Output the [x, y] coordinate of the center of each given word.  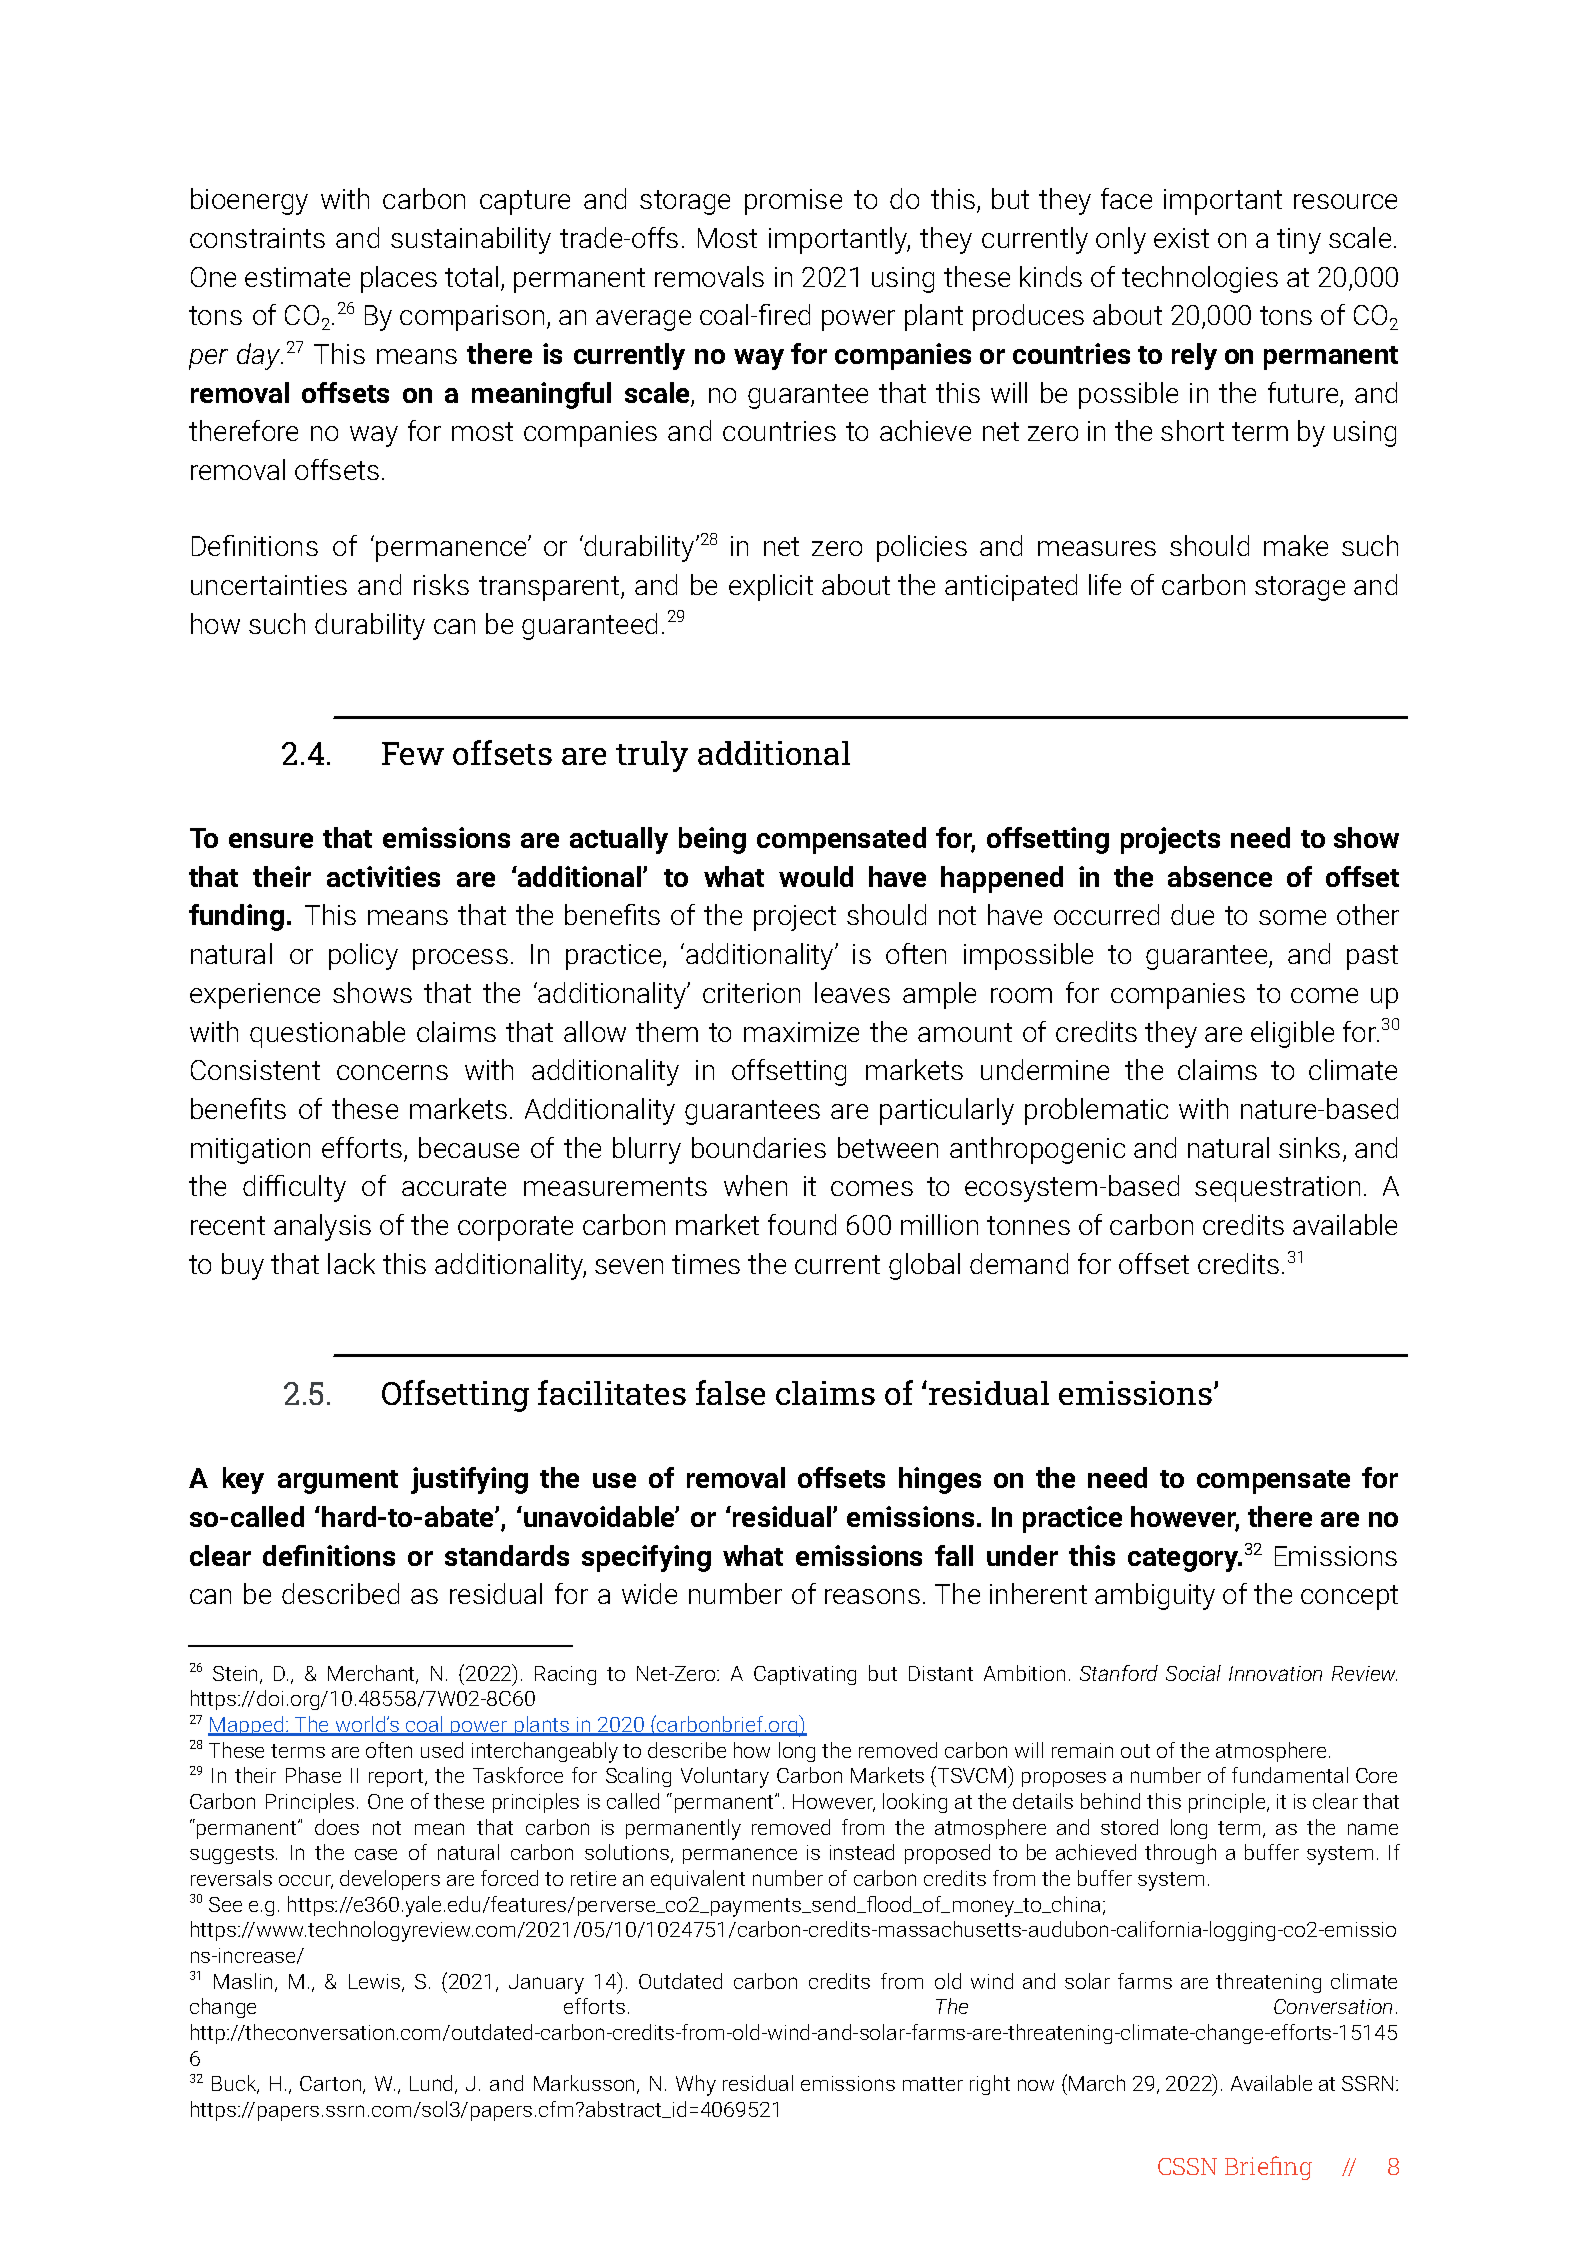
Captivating [805, 1675]
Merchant [373, 1674]
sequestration [1277, 1189]
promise [793, 202]
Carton [332, 2085]
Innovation [1275, 1673]
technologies [1200, 279]
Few [413, 753]
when [755, 1185]
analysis [322, 1227]
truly [652, 756]
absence [1220, 876]
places [399, 279]
